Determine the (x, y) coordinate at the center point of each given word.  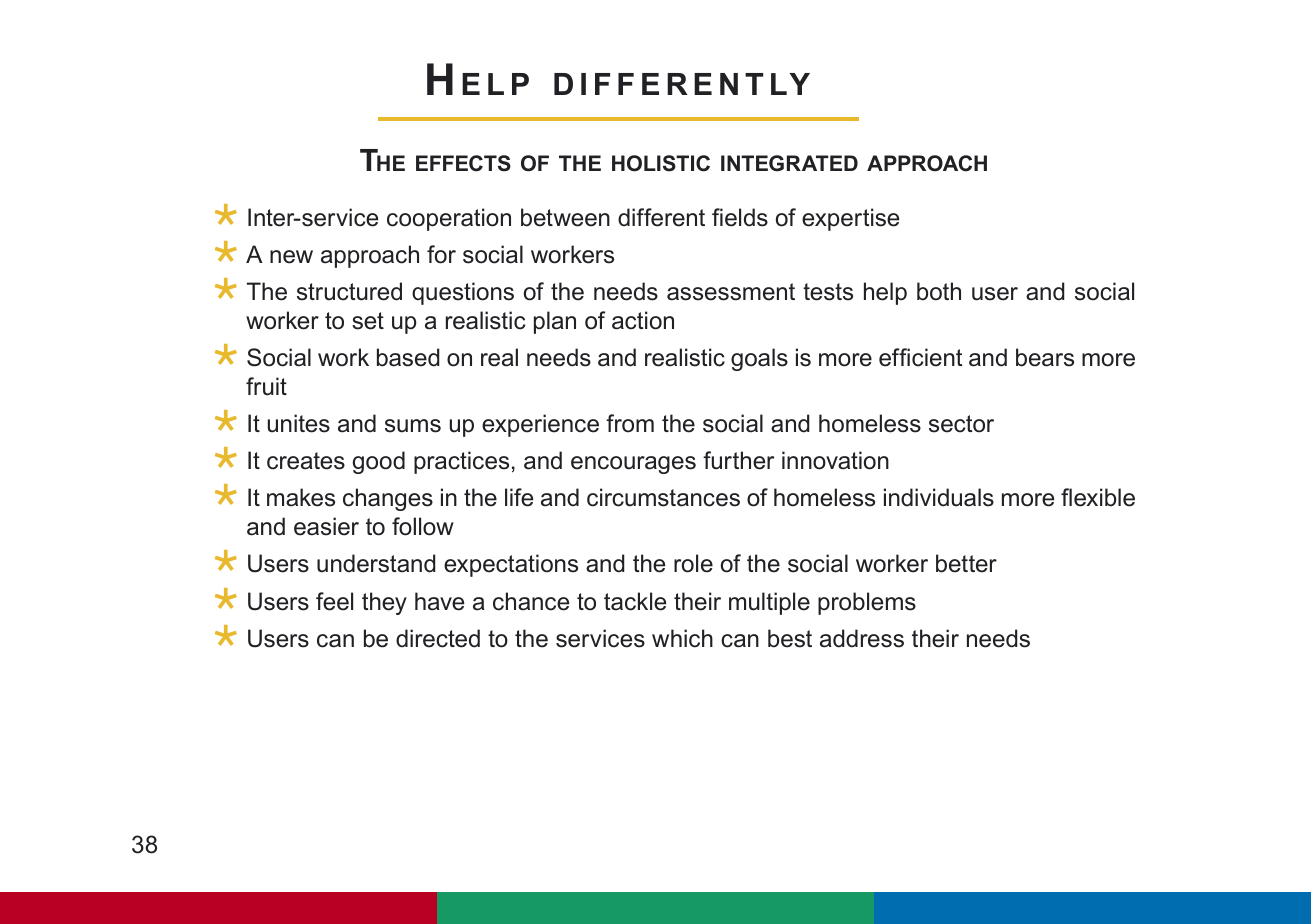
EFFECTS (463, 163)
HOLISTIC (661, 163)
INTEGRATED (789, 163)
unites (299, 423)
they (384, 603)
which (682, 638)
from (630, 423)
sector (961, 424)
